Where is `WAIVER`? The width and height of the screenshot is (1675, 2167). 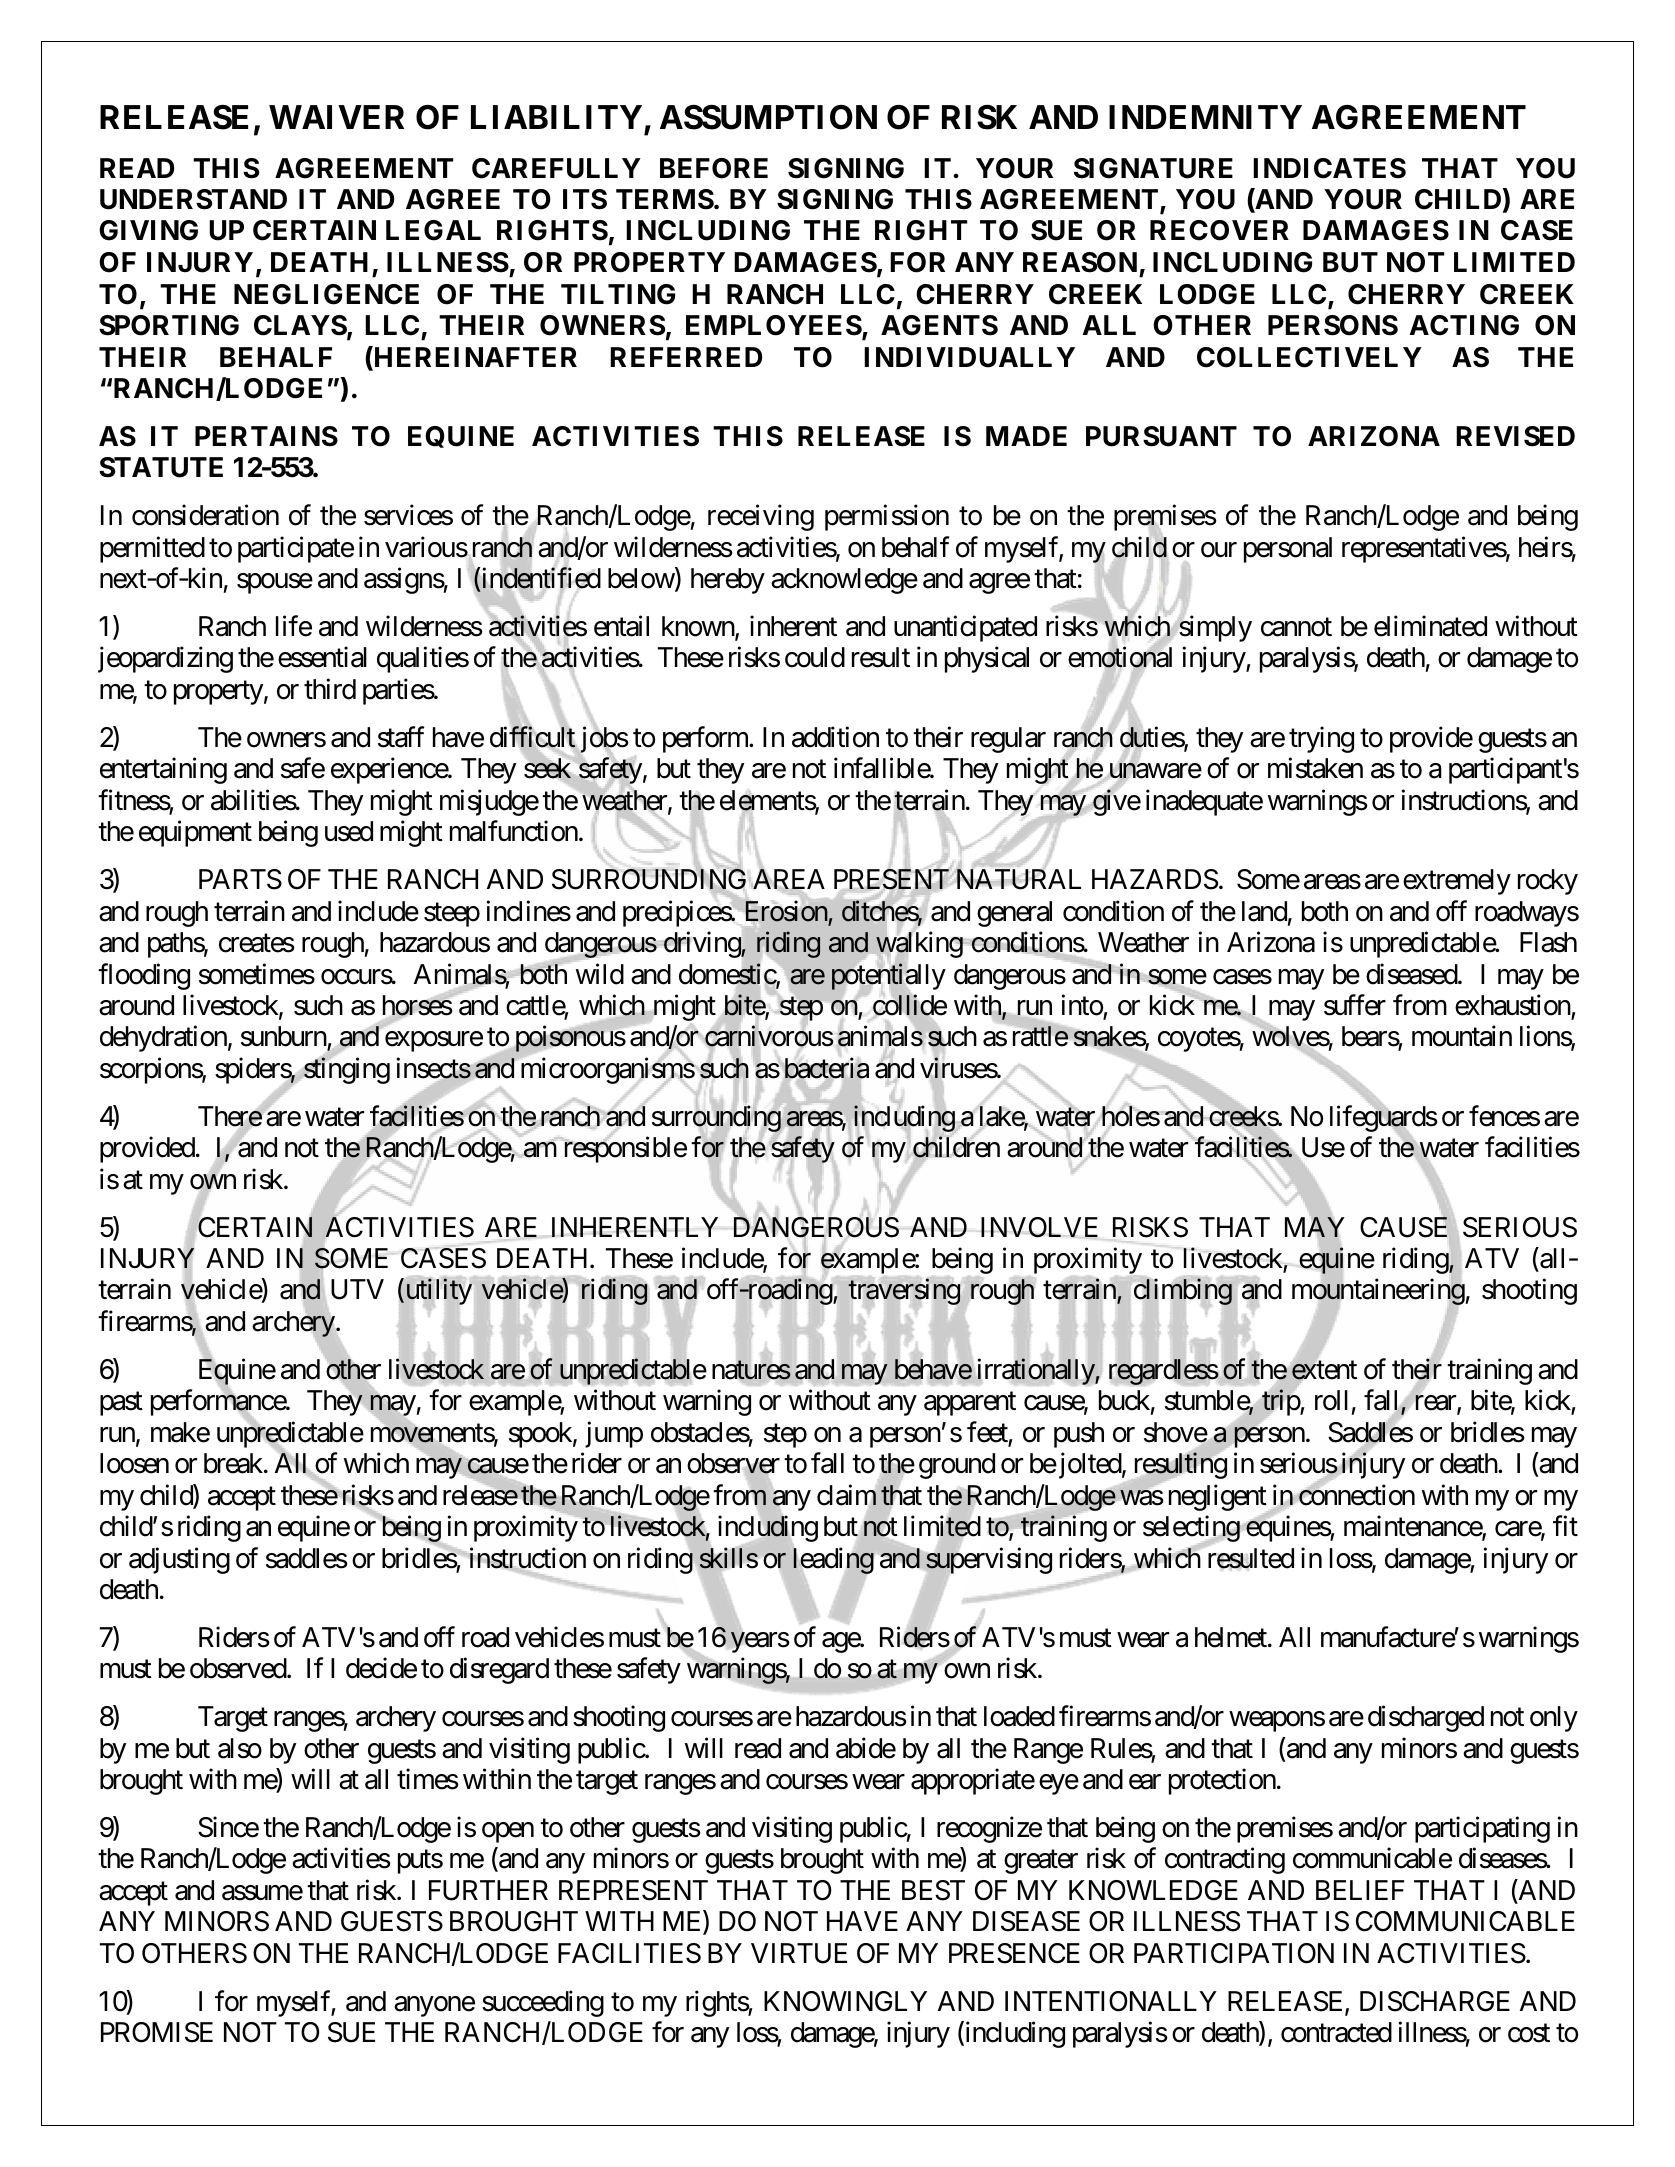
WAIVER is located at coordinates (336, 117).
